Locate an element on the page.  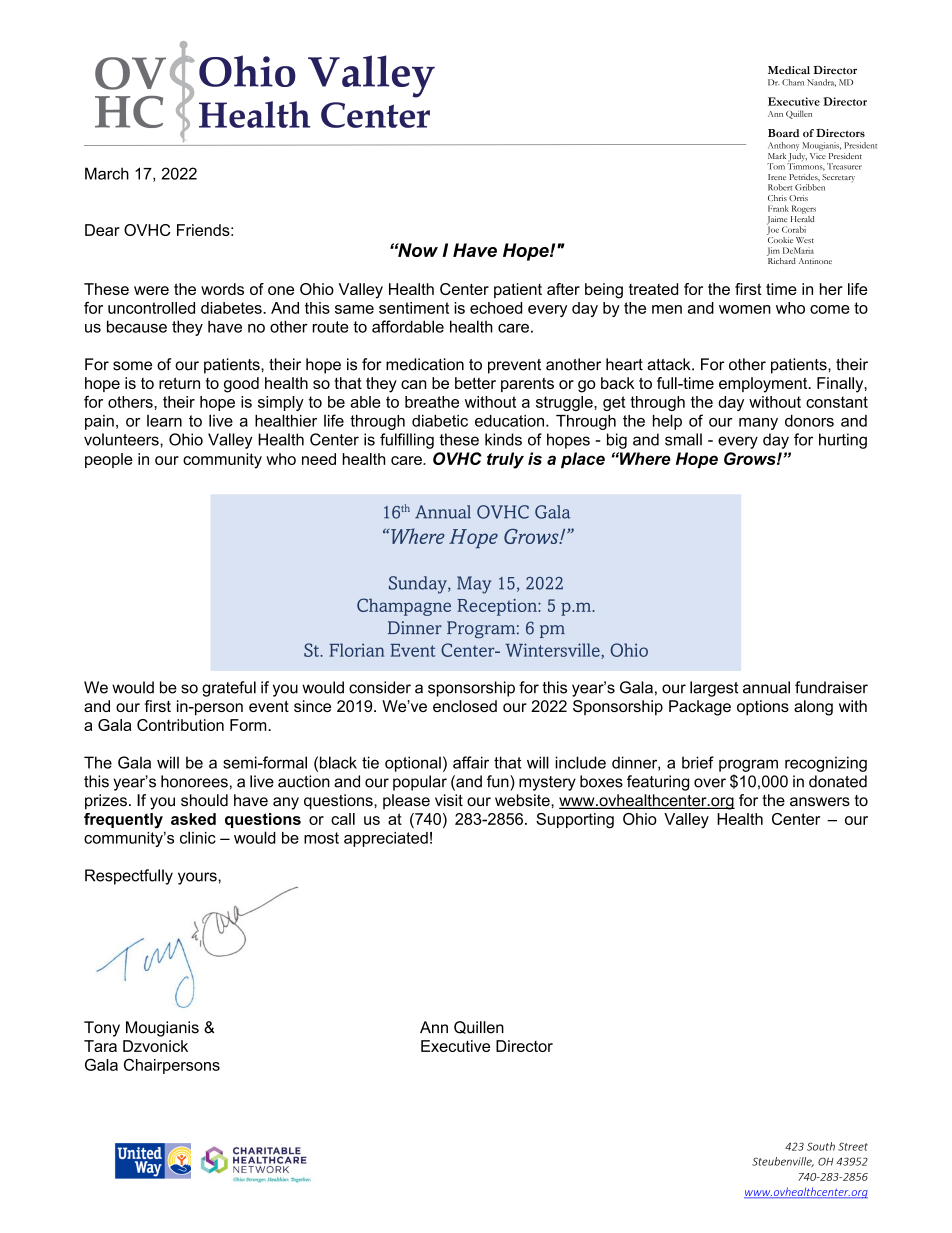
Board is located at coordinates (783, 133).
